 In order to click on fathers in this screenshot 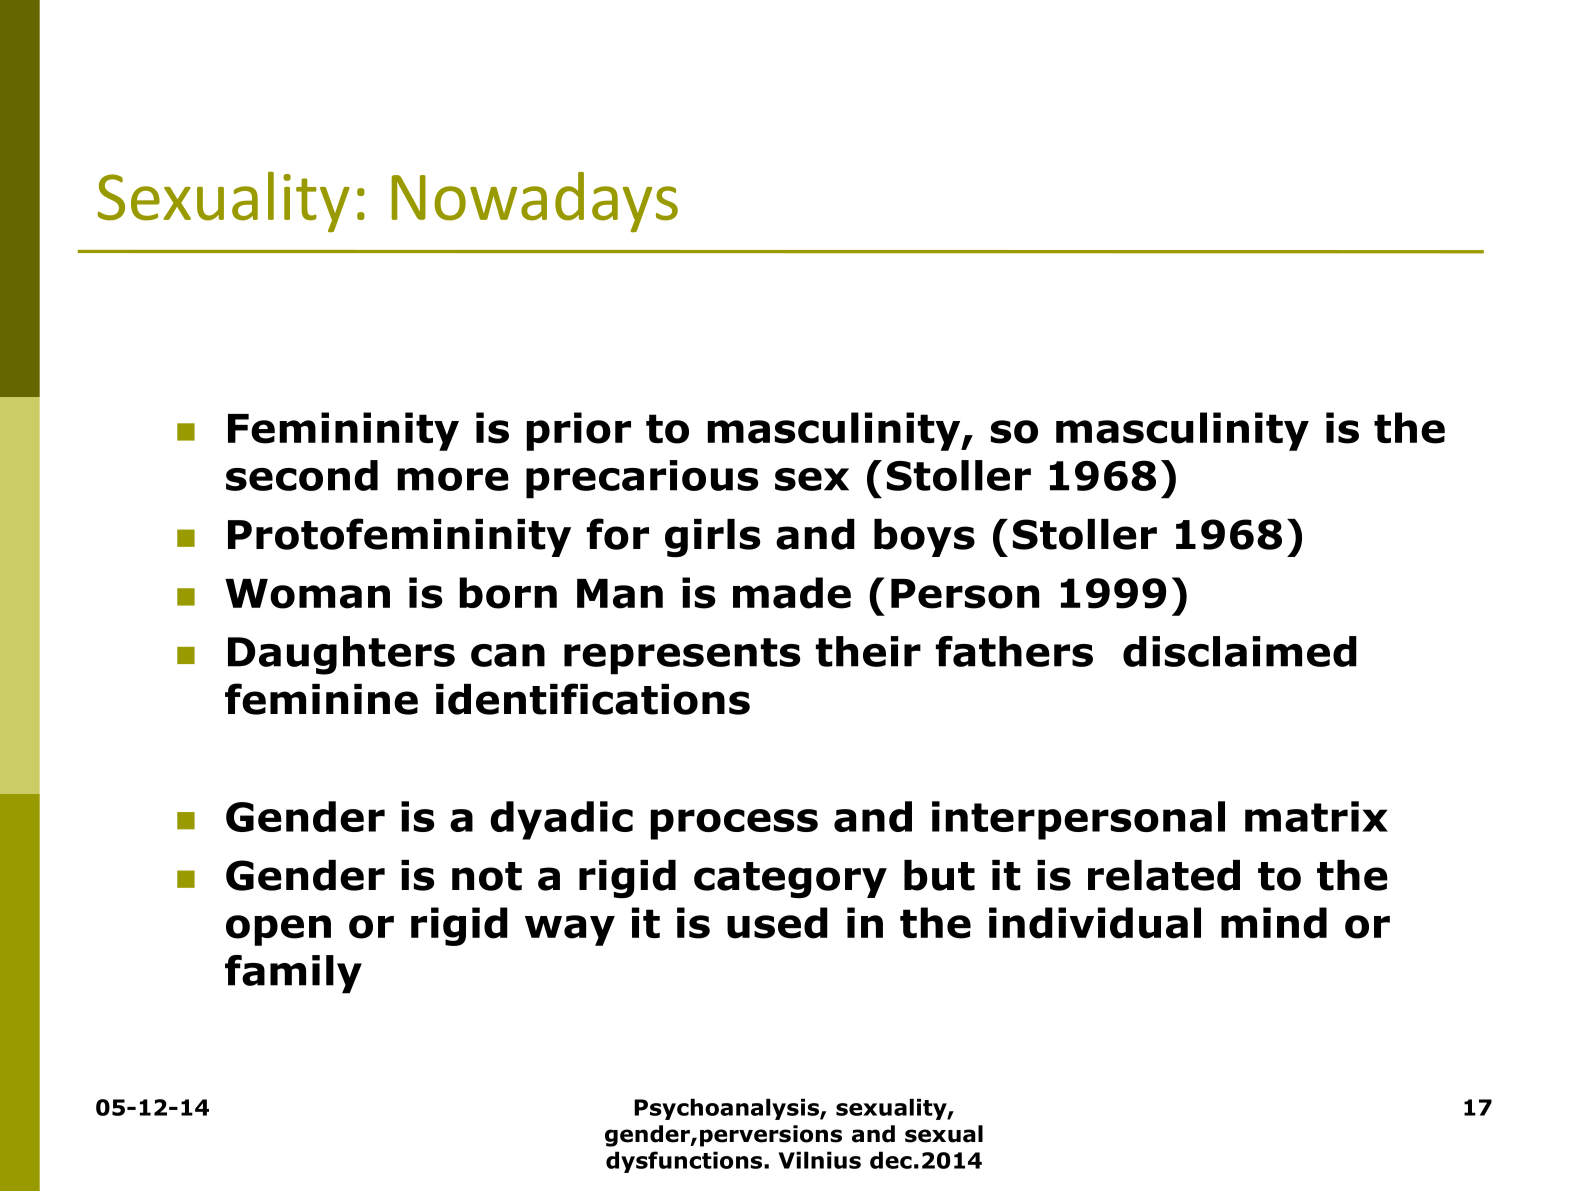, I will do `click(1014, 651)`.
